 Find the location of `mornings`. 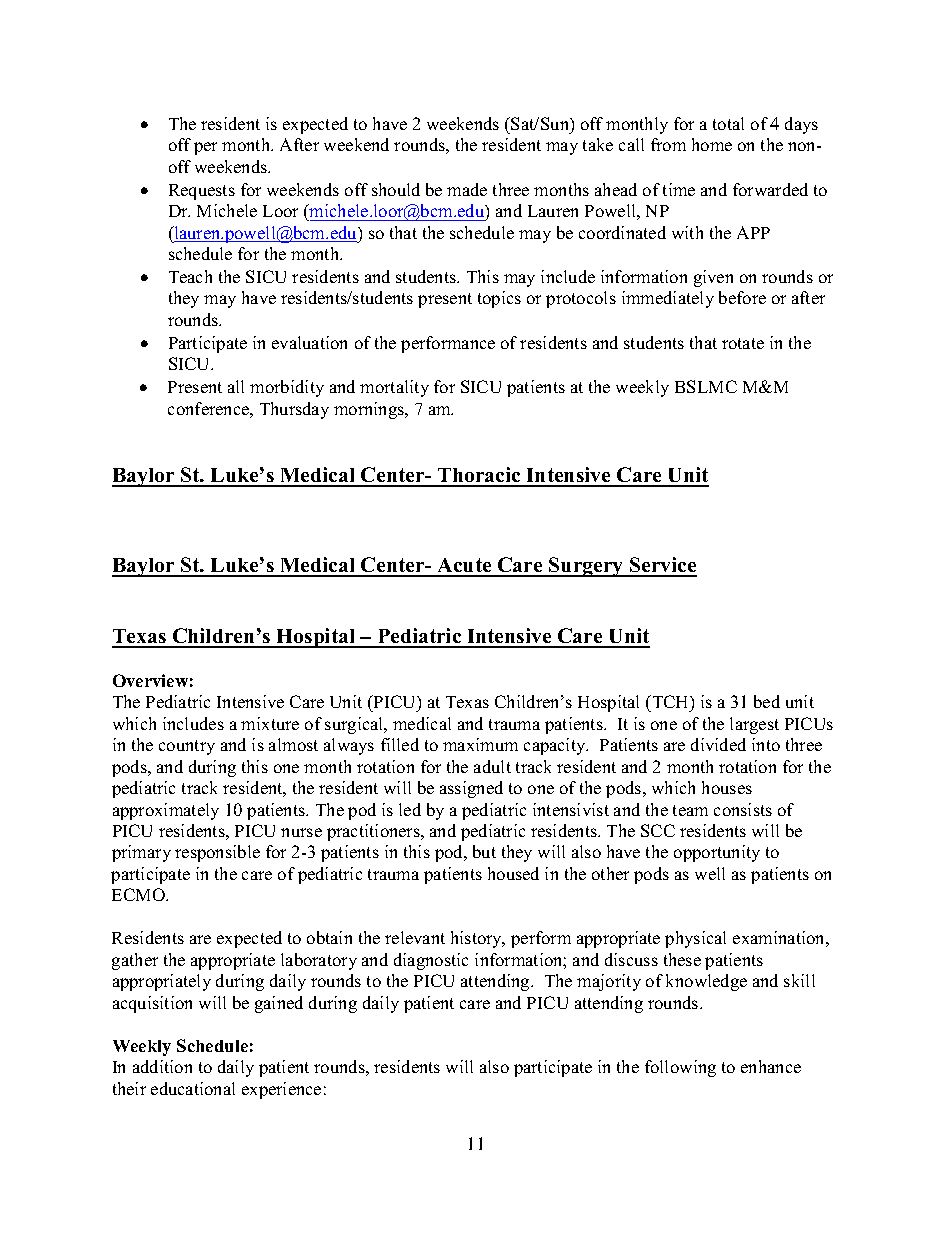

mornings is located at coordinates (370, 410).
